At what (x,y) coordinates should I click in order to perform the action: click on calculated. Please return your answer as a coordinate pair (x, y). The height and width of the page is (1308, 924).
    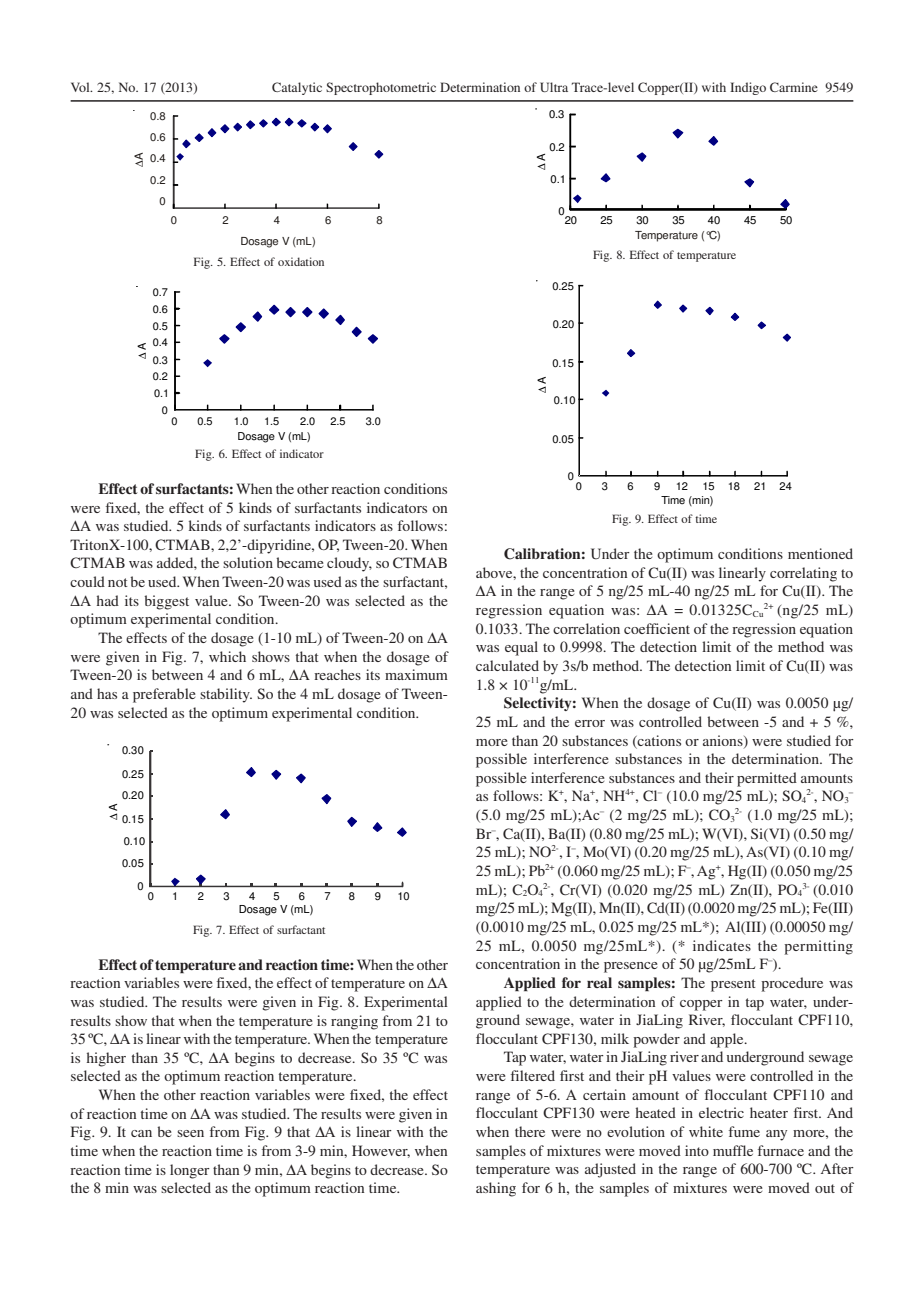
    Looking at the image, I should click on (507, 665).
